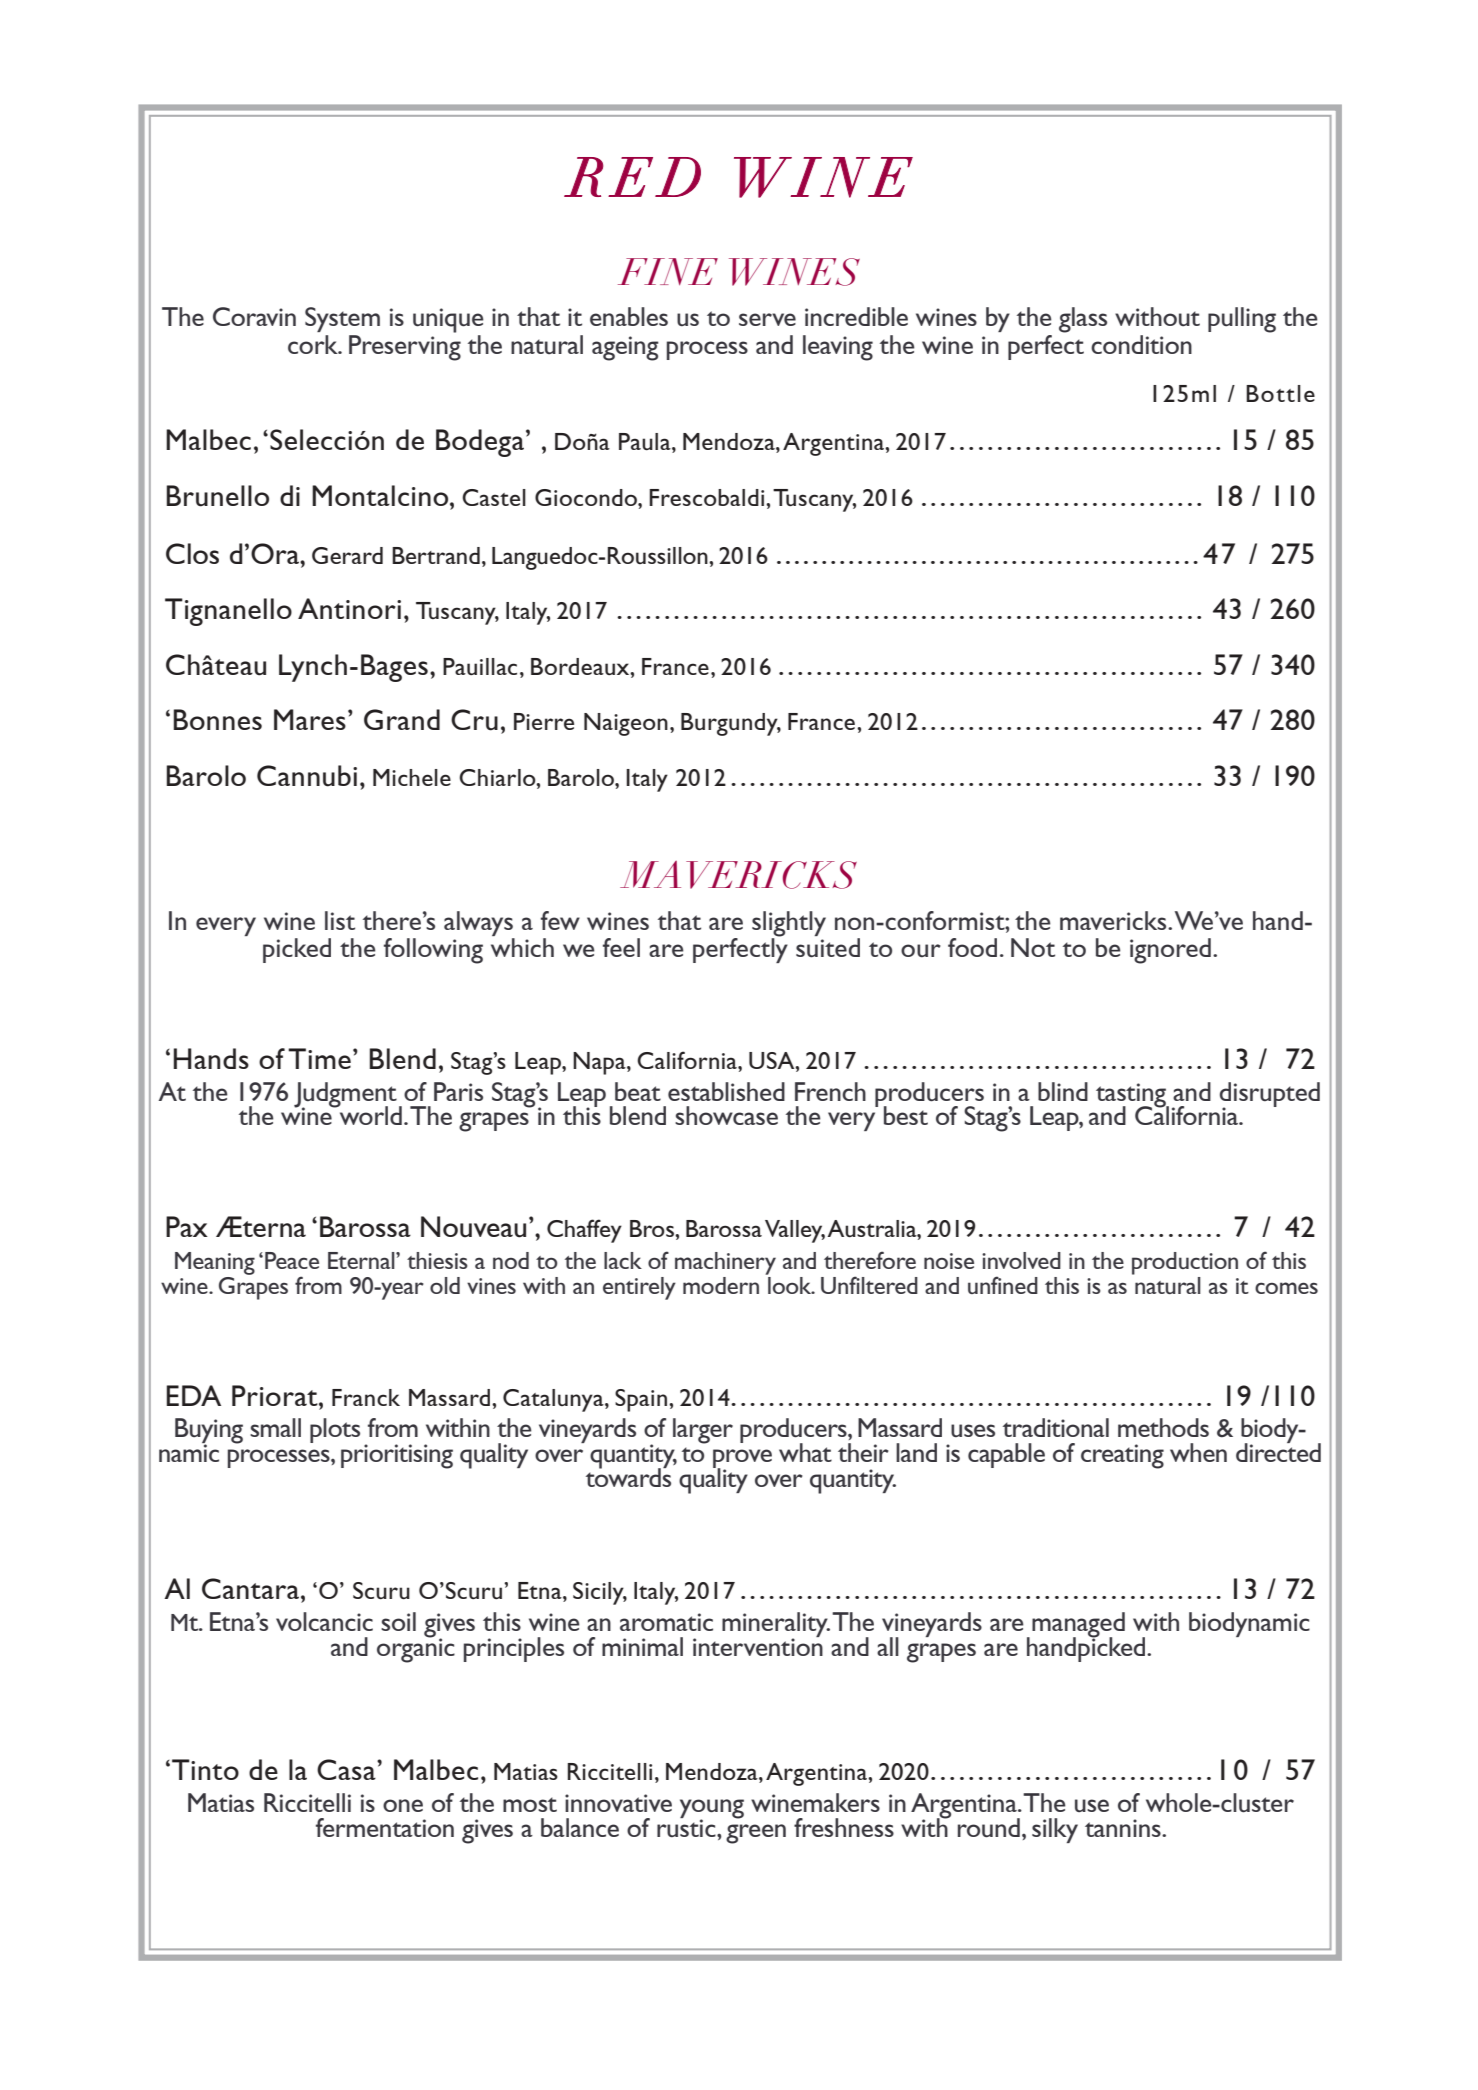 The image size is (1478, 2090). I want to click on condition, so click(1141, 344).
